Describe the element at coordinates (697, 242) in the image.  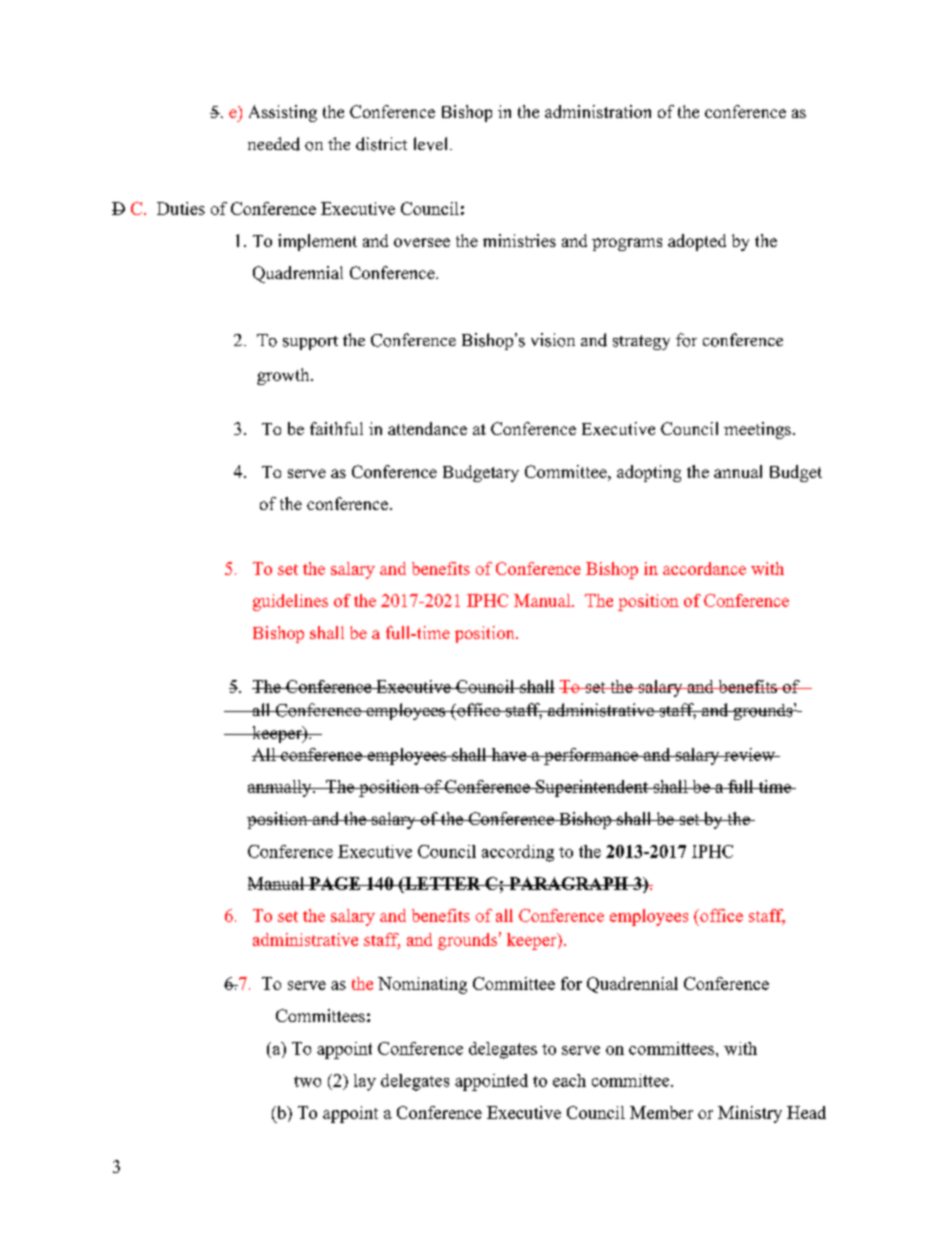
I see `adopted` at that location.
